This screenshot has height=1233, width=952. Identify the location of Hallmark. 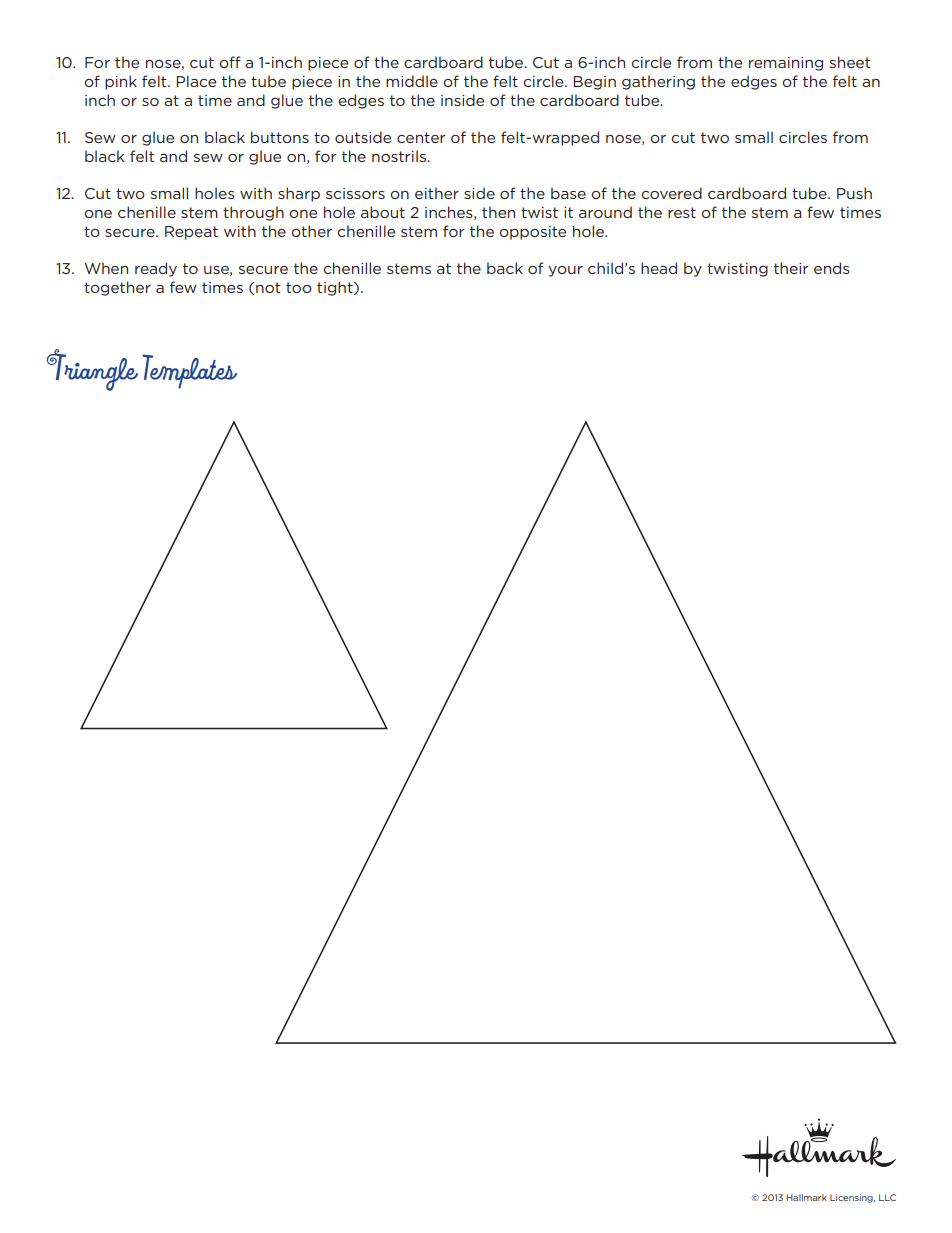
(807, 1197).
